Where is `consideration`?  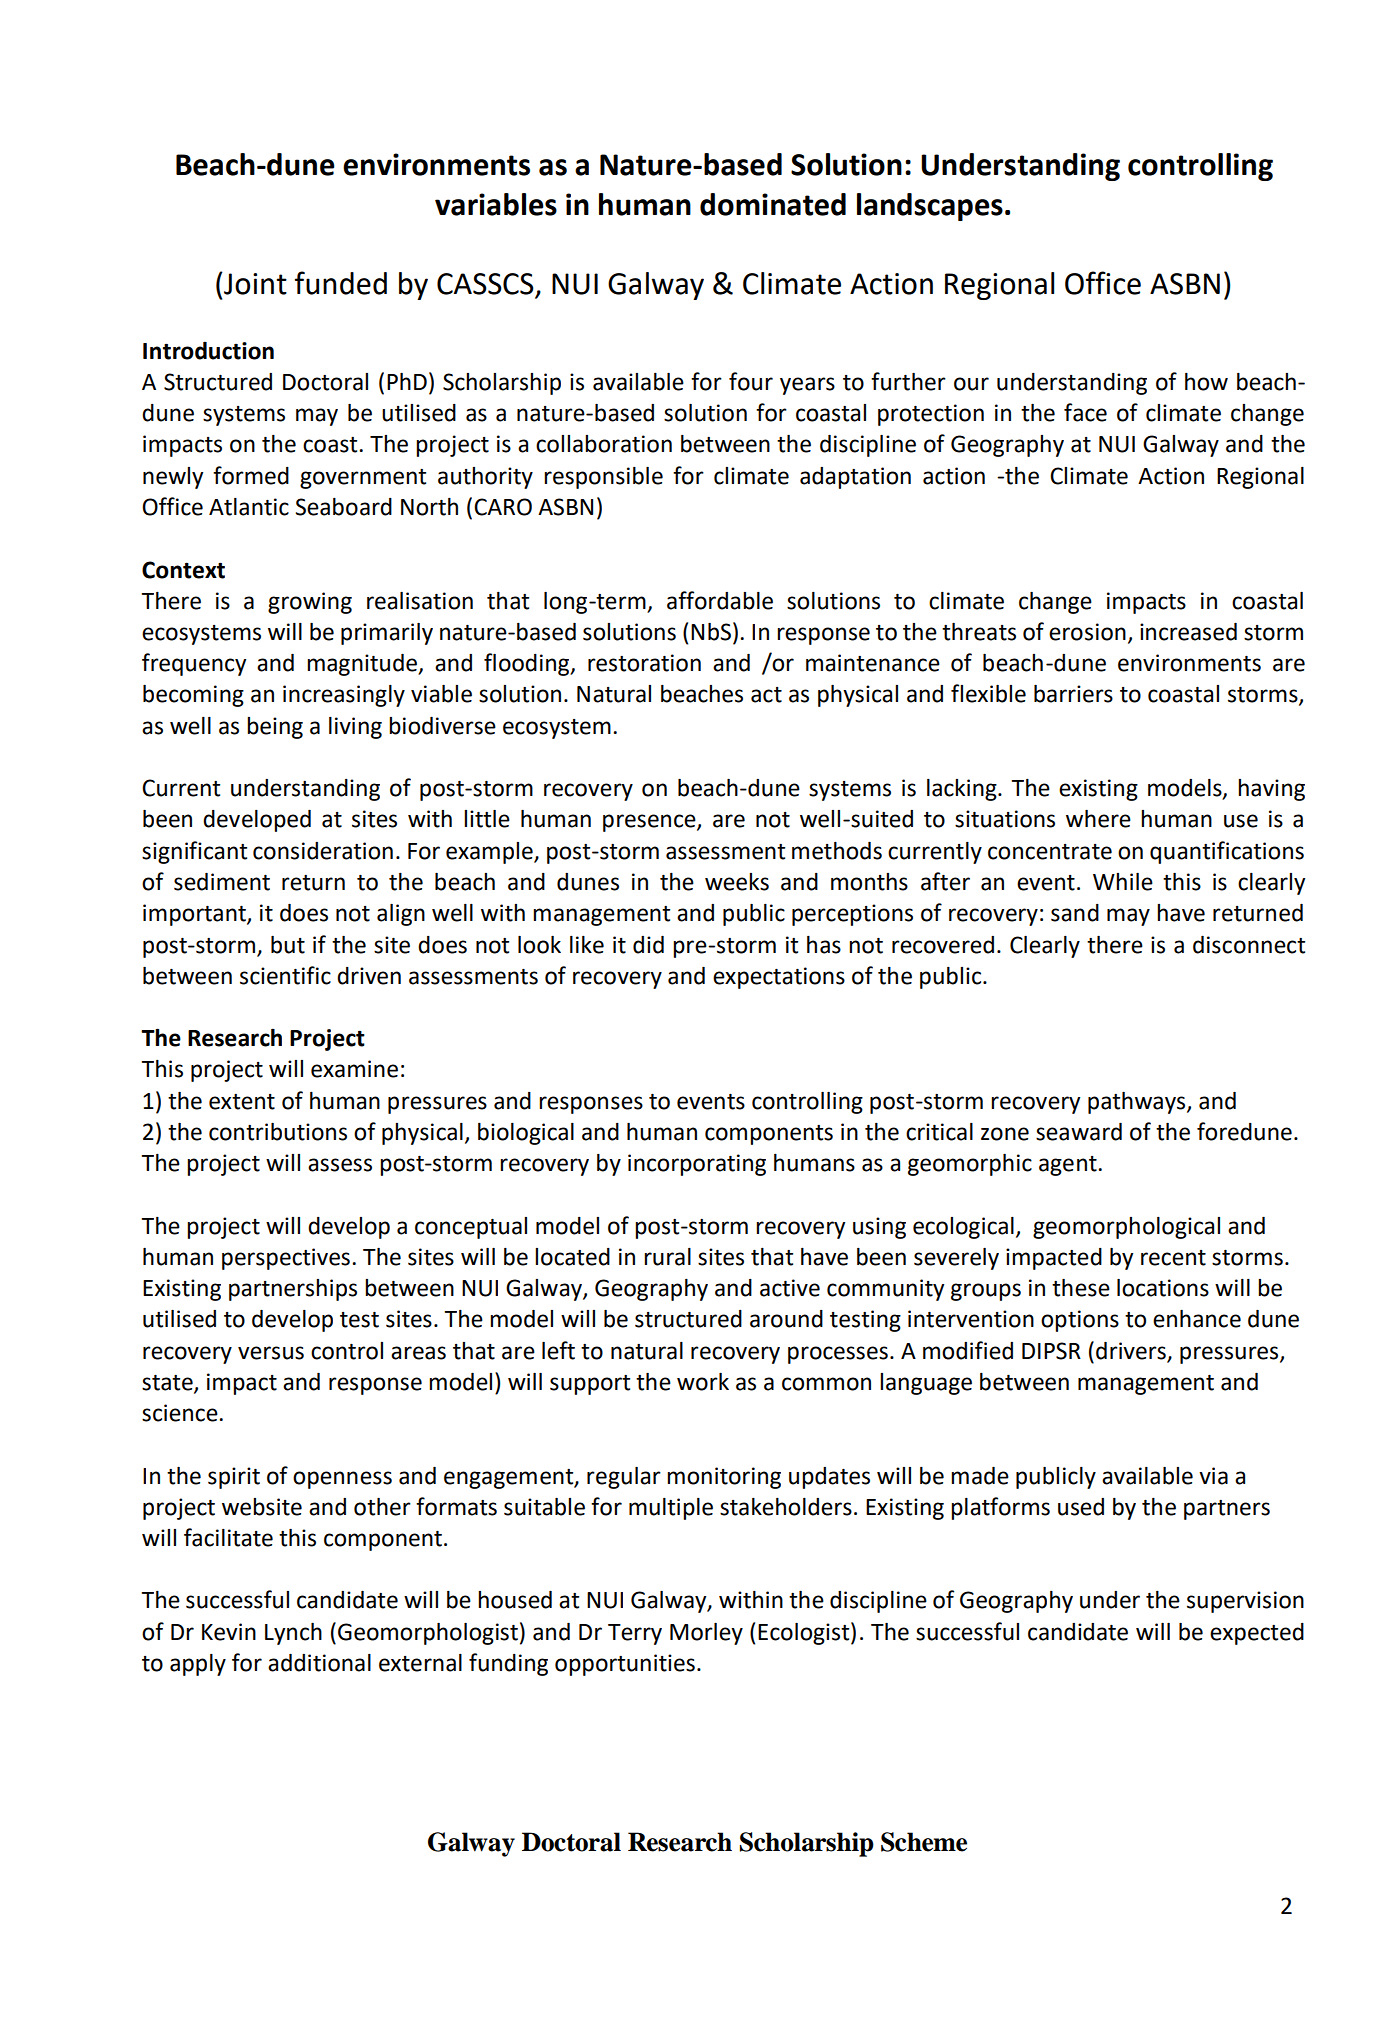
consideration is located at coordinates (323, 851).
